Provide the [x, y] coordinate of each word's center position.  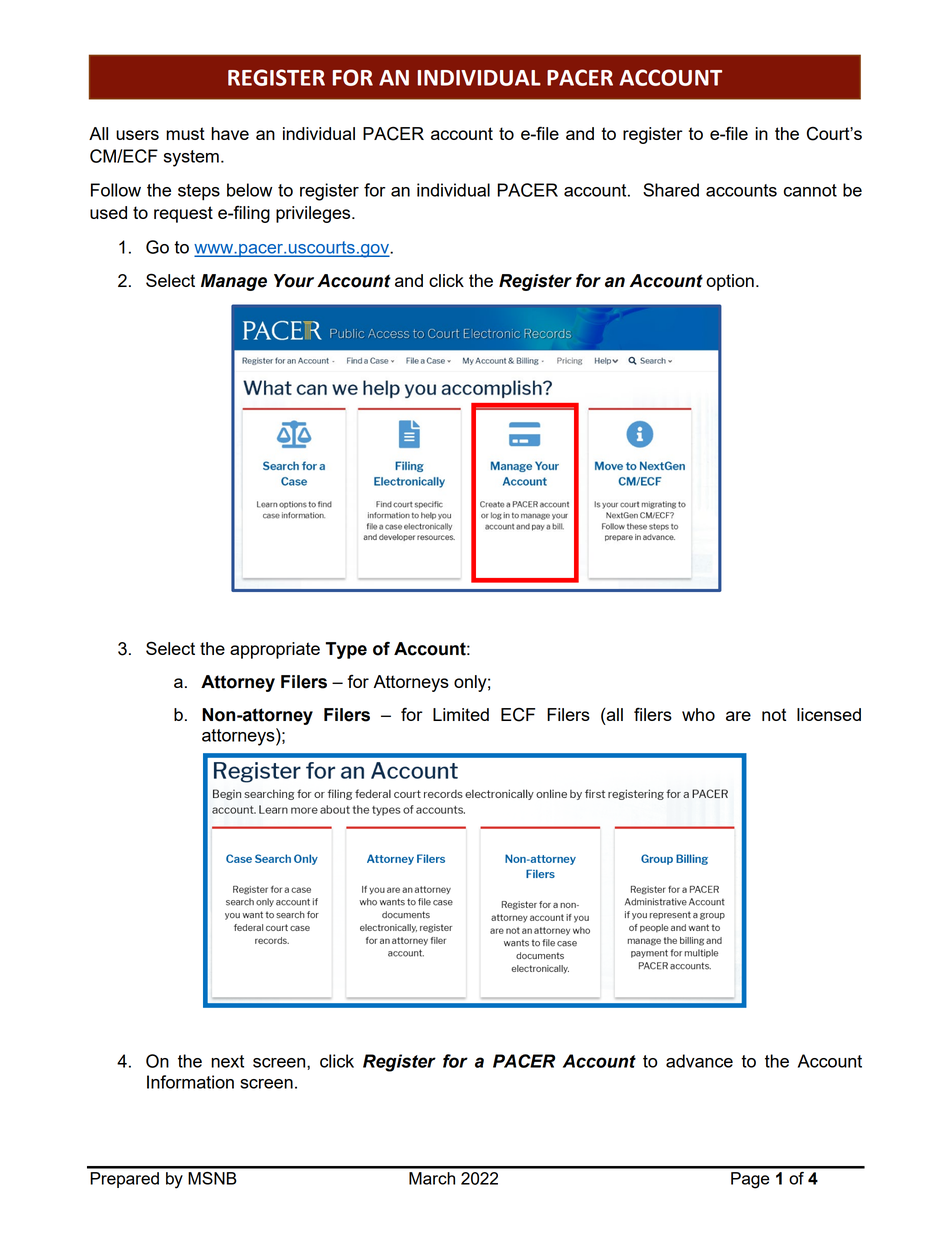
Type [346, 650]
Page [750, 1180]
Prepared [124, 1180]
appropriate [275, 650]
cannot [810, 190]
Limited [461, 714]
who [698, 714]
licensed [829, 714]
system [191, 158]
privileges [314, 214]
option [730, 282]
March [432, 1178]
